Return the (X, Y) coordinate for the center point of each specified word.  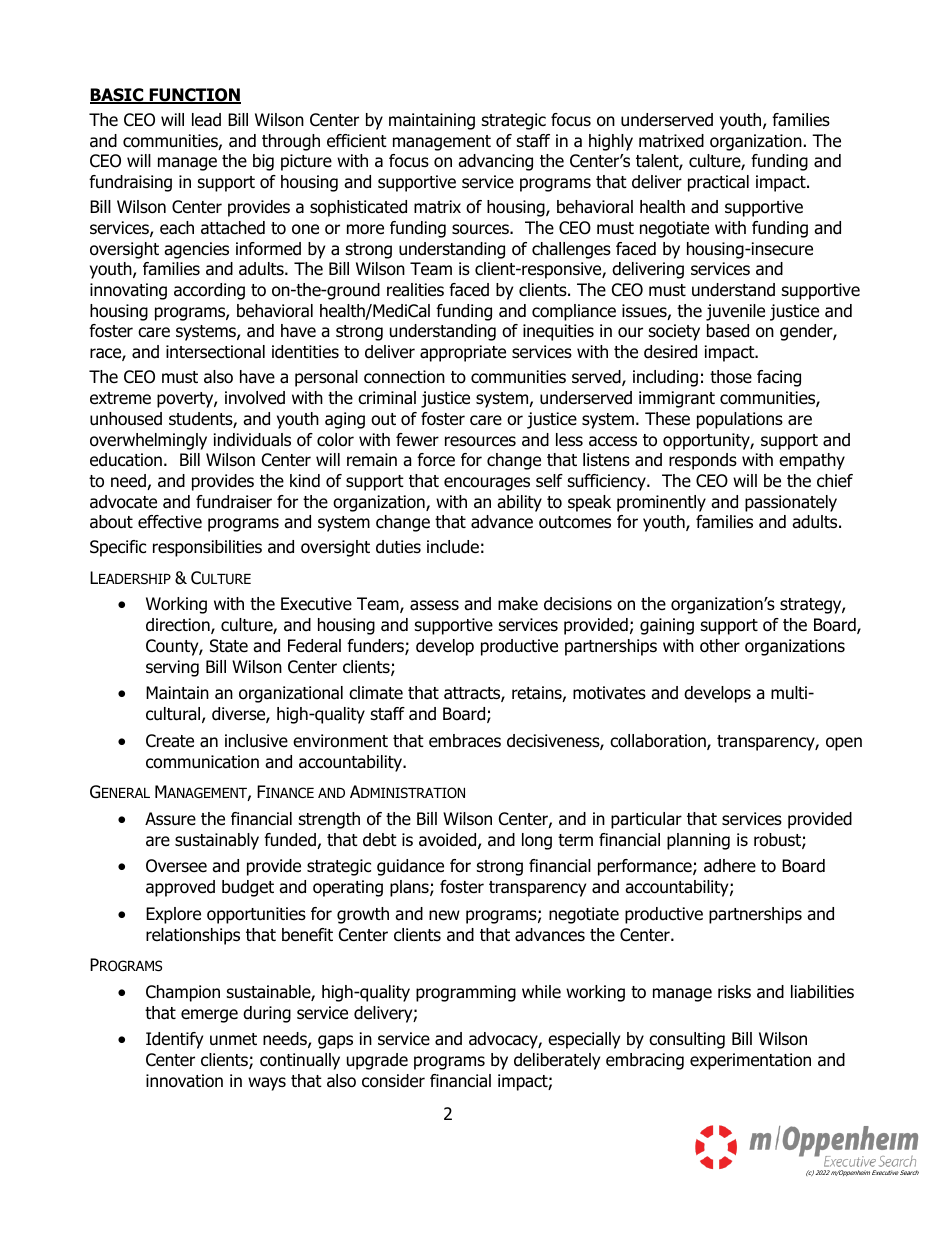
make (518, 604)
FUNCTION (194, 96)
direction (179, 626)
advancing (495, 162)
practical (718, 183)
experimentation (750, 1061)
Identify (174, 1040)
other (720, 646)
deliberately (557, 1061)
